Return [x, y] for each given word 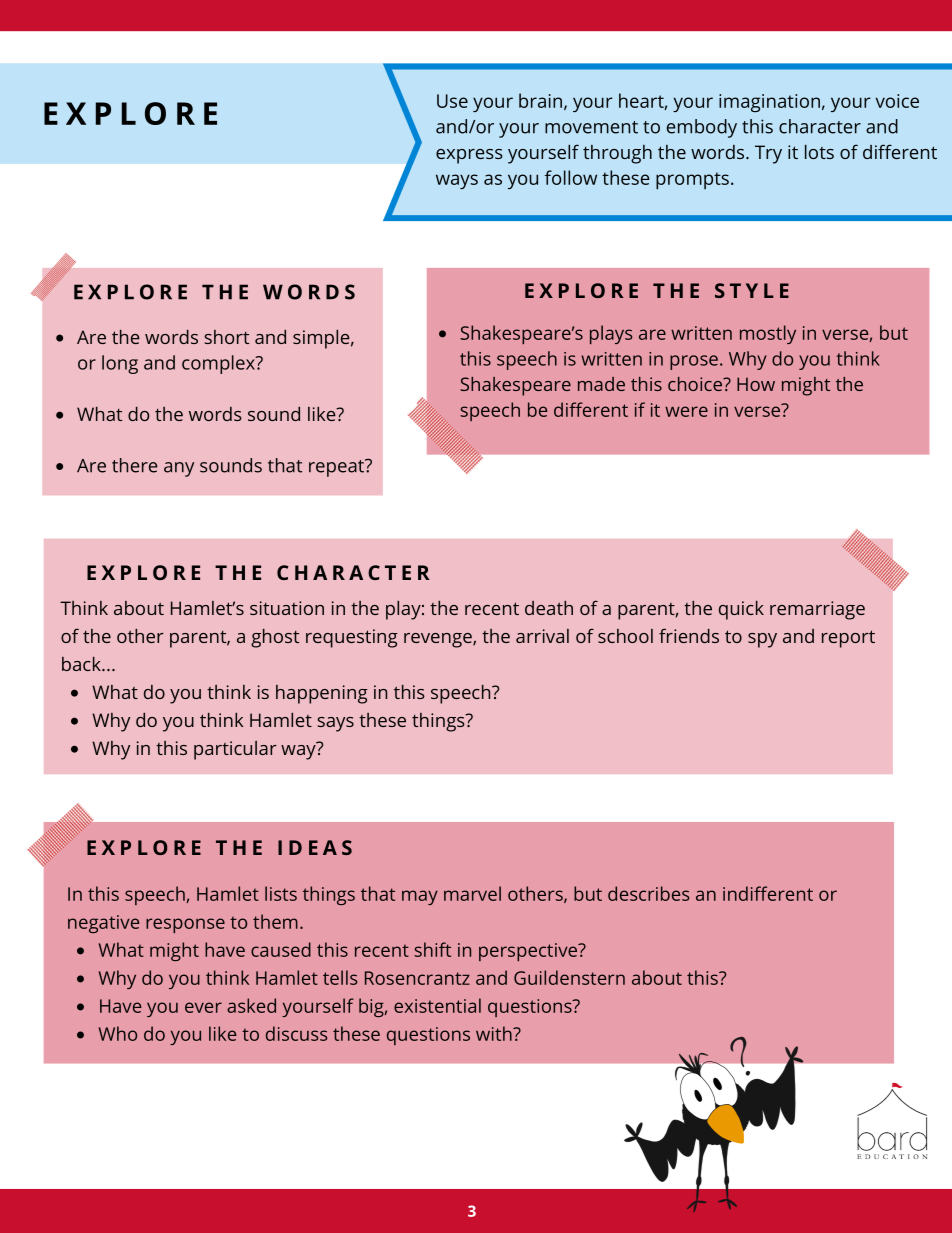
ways [457, 181]
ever [203, 1007]
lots [819, 152]
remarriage [817, 610]
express [469, 156]
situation [287, 608]
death [549, 608]
